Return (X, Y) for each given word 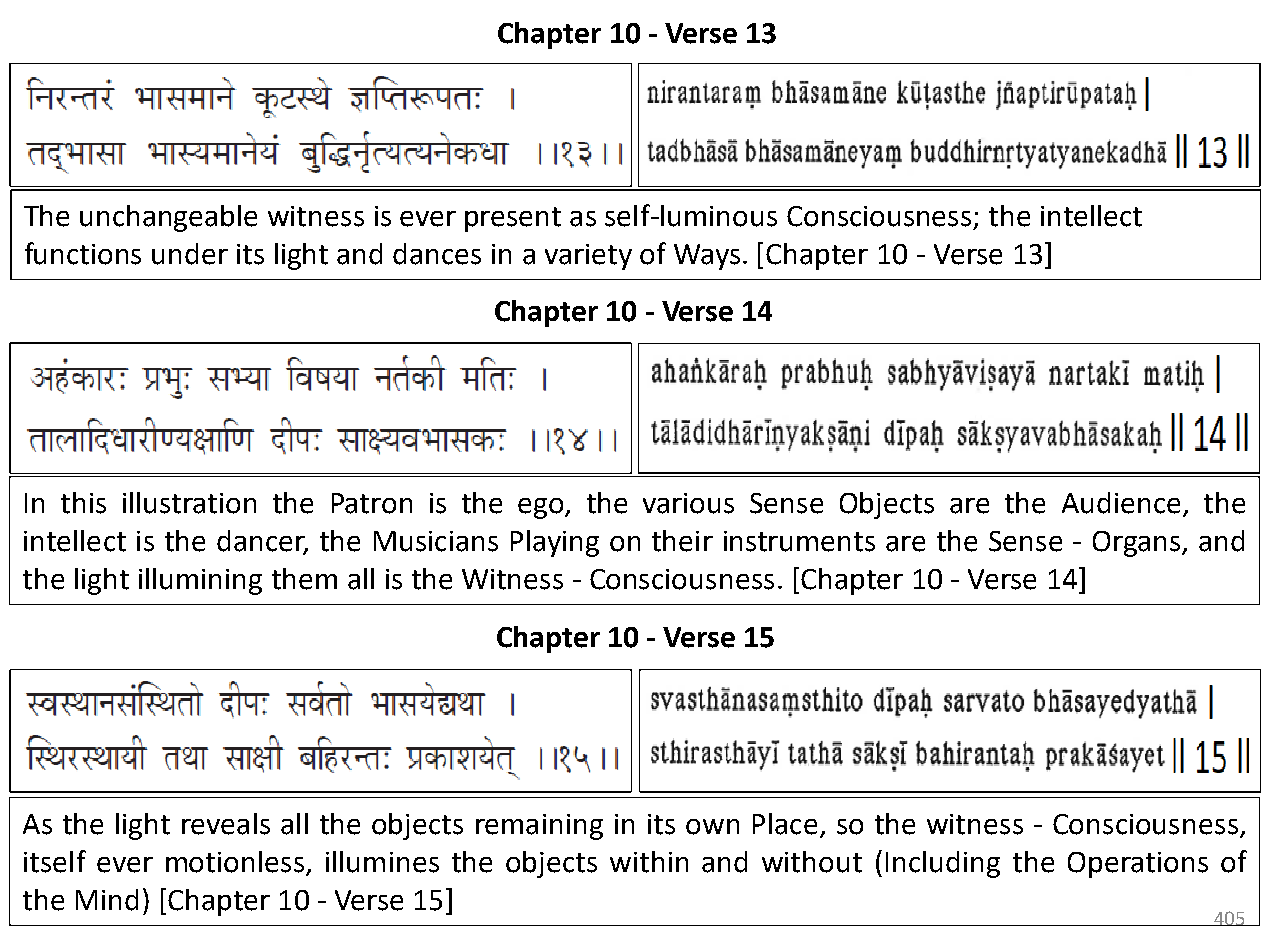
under (190, 254)
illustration (189, 503)
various (688, 503)
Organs (1138, 544)
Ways (707, 257)
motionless (235, 862)
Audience (1121, 503)
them (304, 579)
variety (588, 257)
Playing (555, 543)
